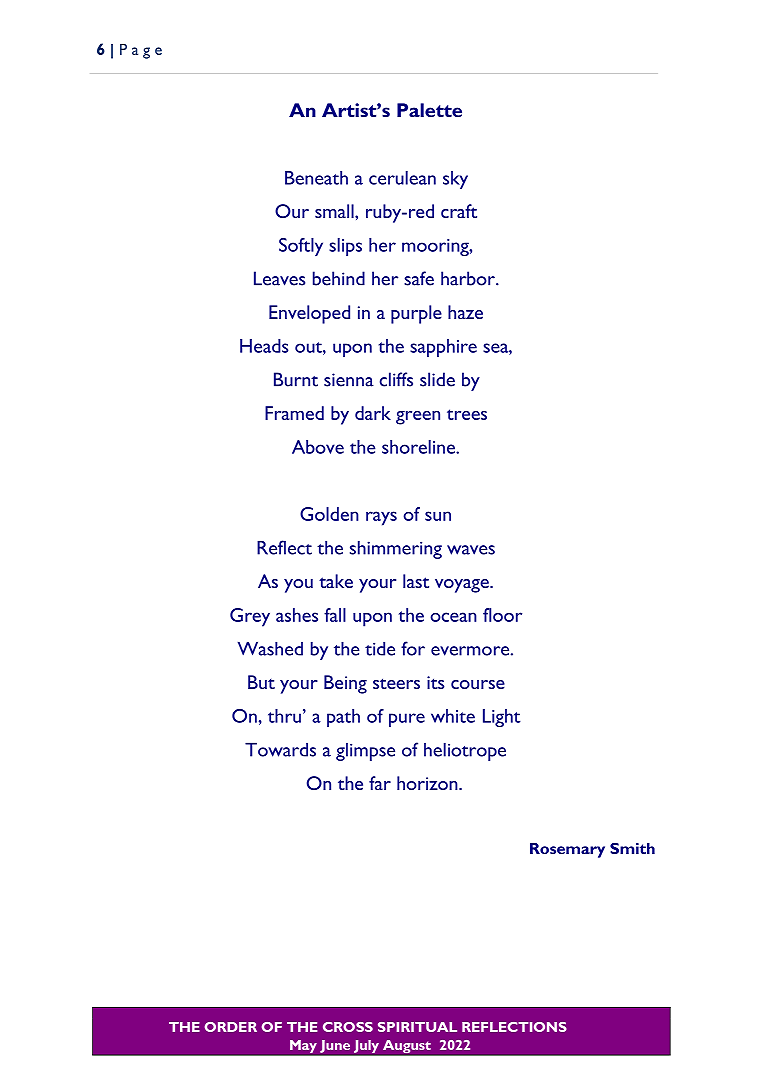 The width and height of the page is (758, 1075). Describe the element at coordinates (455, 180) in the page. I see `sky` at that location.
